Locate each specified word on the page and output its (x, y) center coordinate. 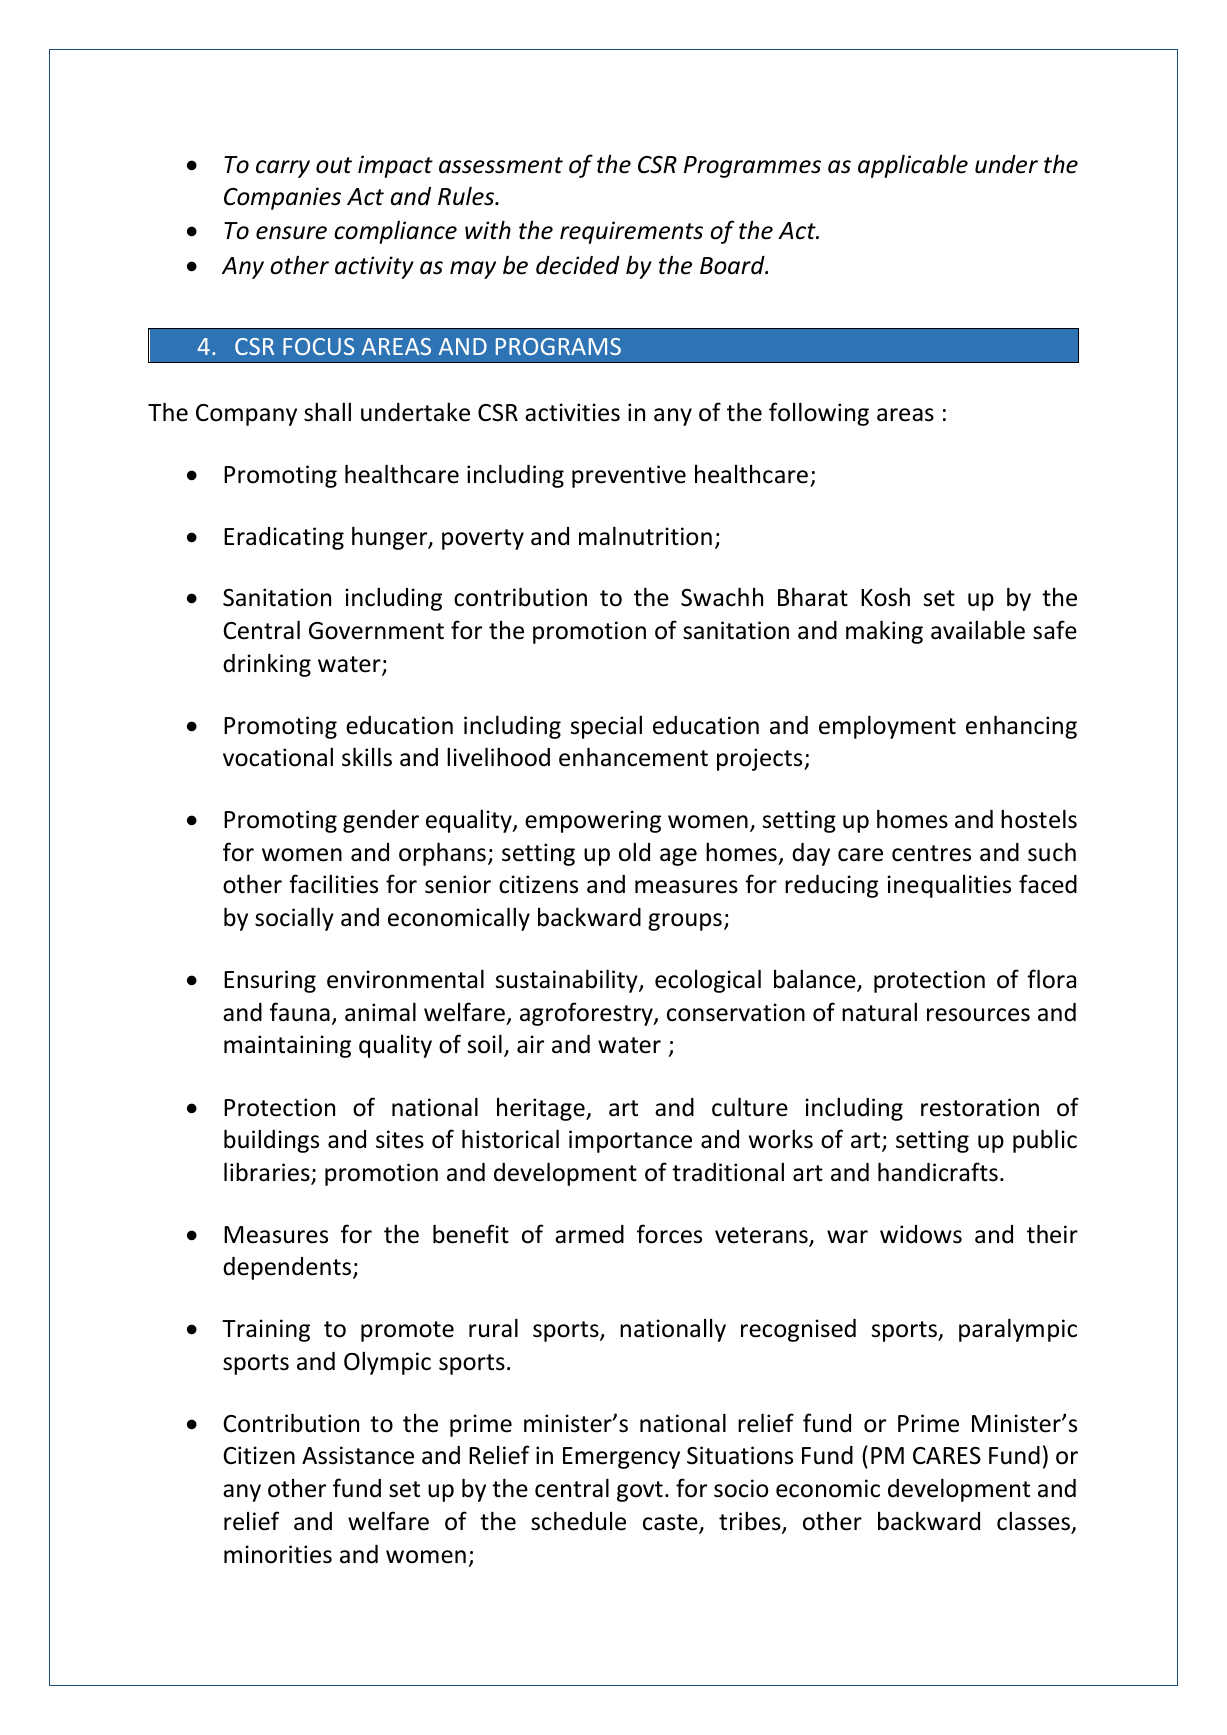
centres (931, 853)
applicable (913, 166)
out (334, 165)
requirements (631, 232)
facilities (333, 884)
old (634, 852)
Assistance (358, 1455)
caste (671, 1523)
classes (1034, 1522)
